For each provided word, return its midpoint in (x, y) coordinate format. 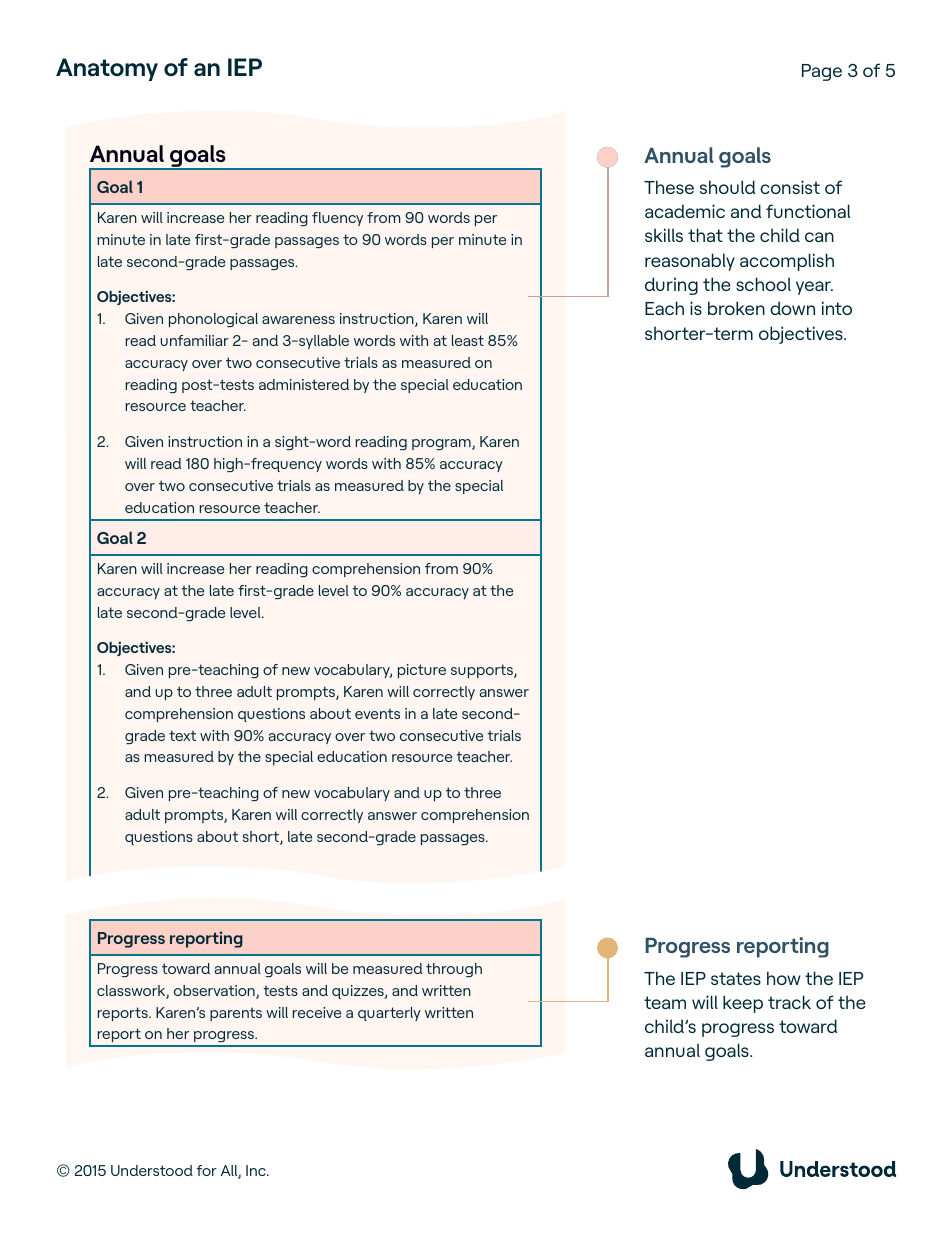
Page (822, 72)
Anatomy (107, 69)
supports (483, 671)
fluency (337, 219)
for (207, 1170)
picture (422, 671)
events (377, 713)
